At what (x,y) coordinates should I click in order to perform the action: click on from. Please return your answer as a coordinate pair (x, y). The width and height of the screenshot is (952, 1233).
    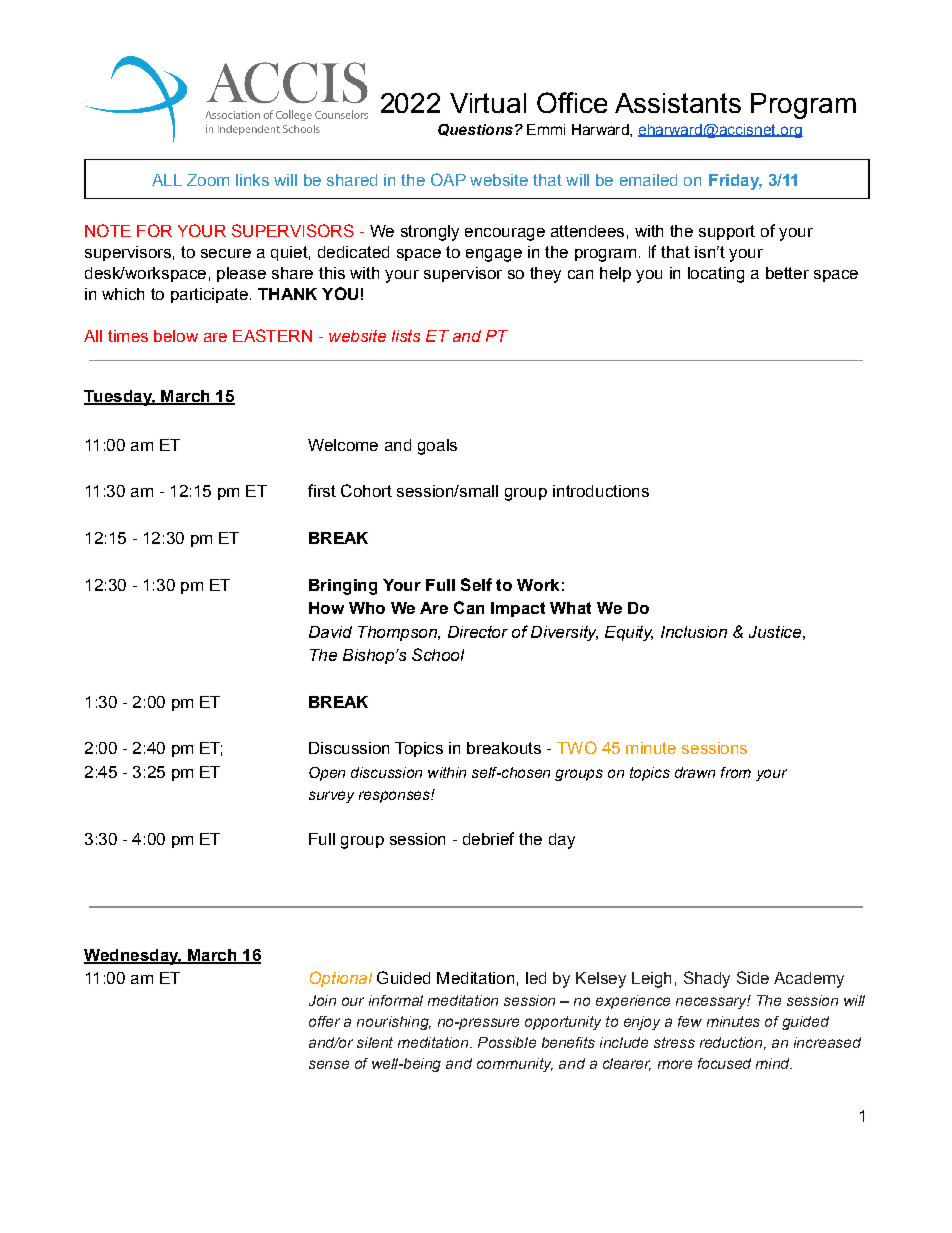
    Looking at the image, I should click on (736, 772).
